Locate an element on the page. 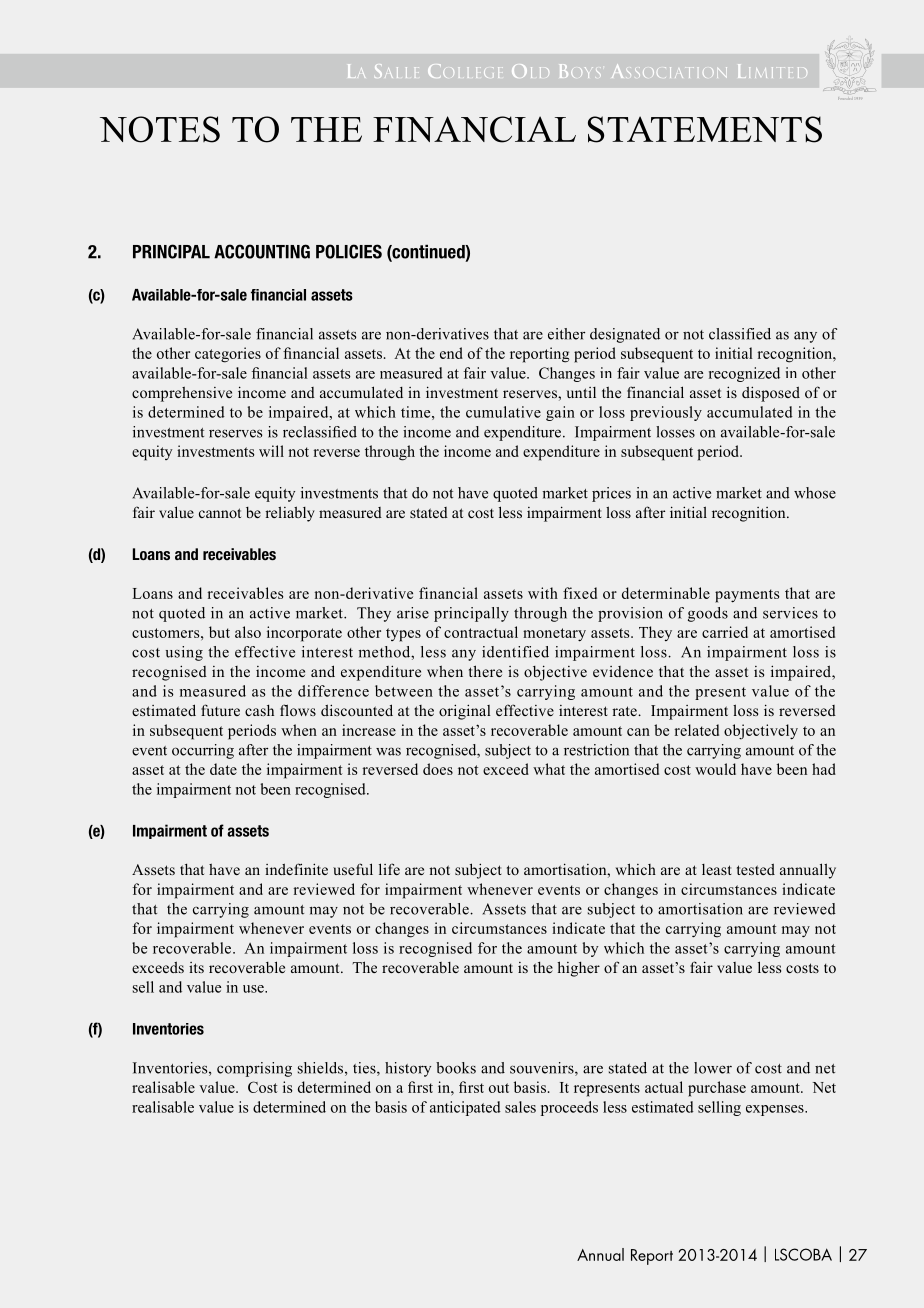  tested is located at coordinates (756, 869).
